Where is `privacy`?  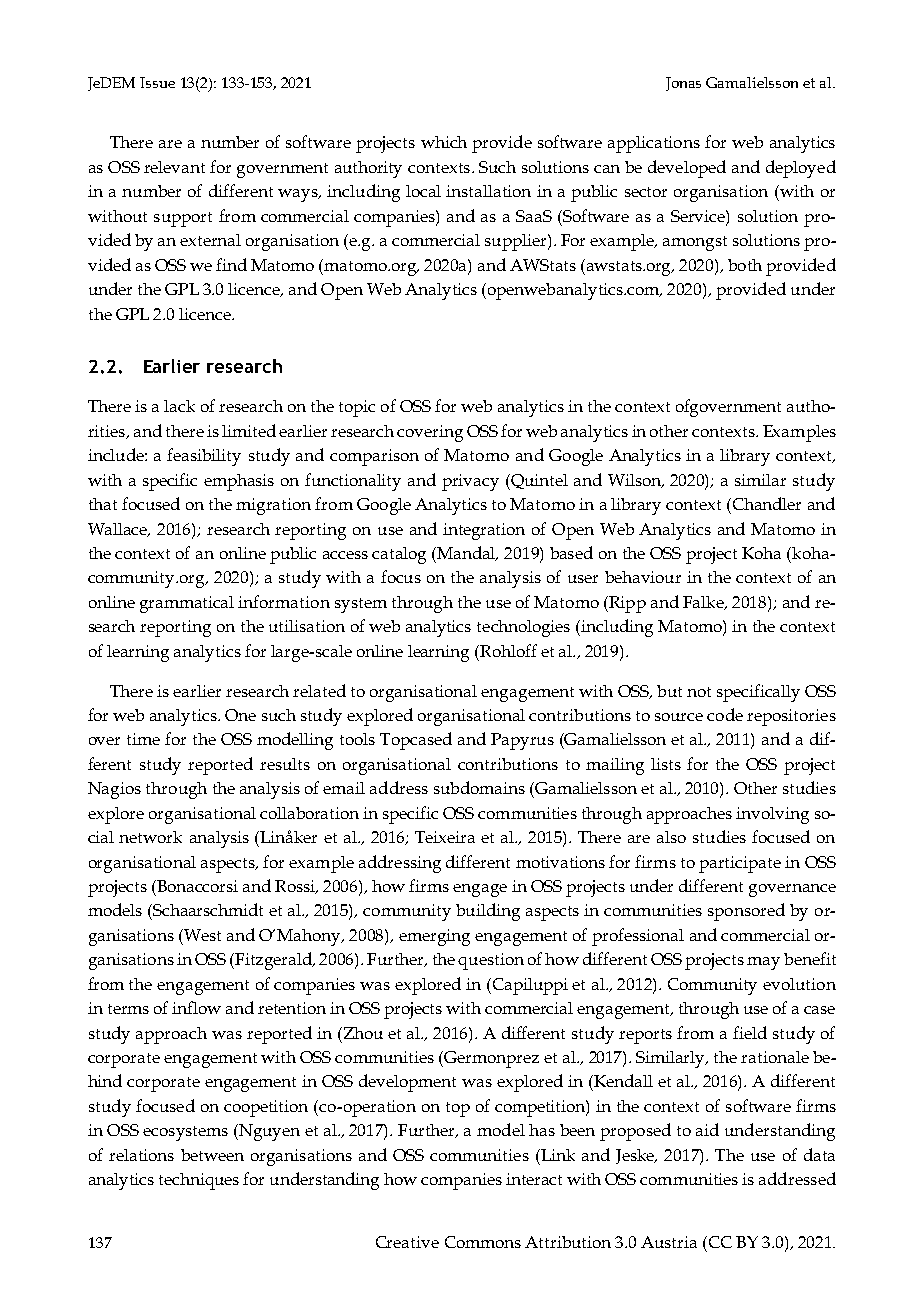 privacy is located at coordinates (470, 482).
